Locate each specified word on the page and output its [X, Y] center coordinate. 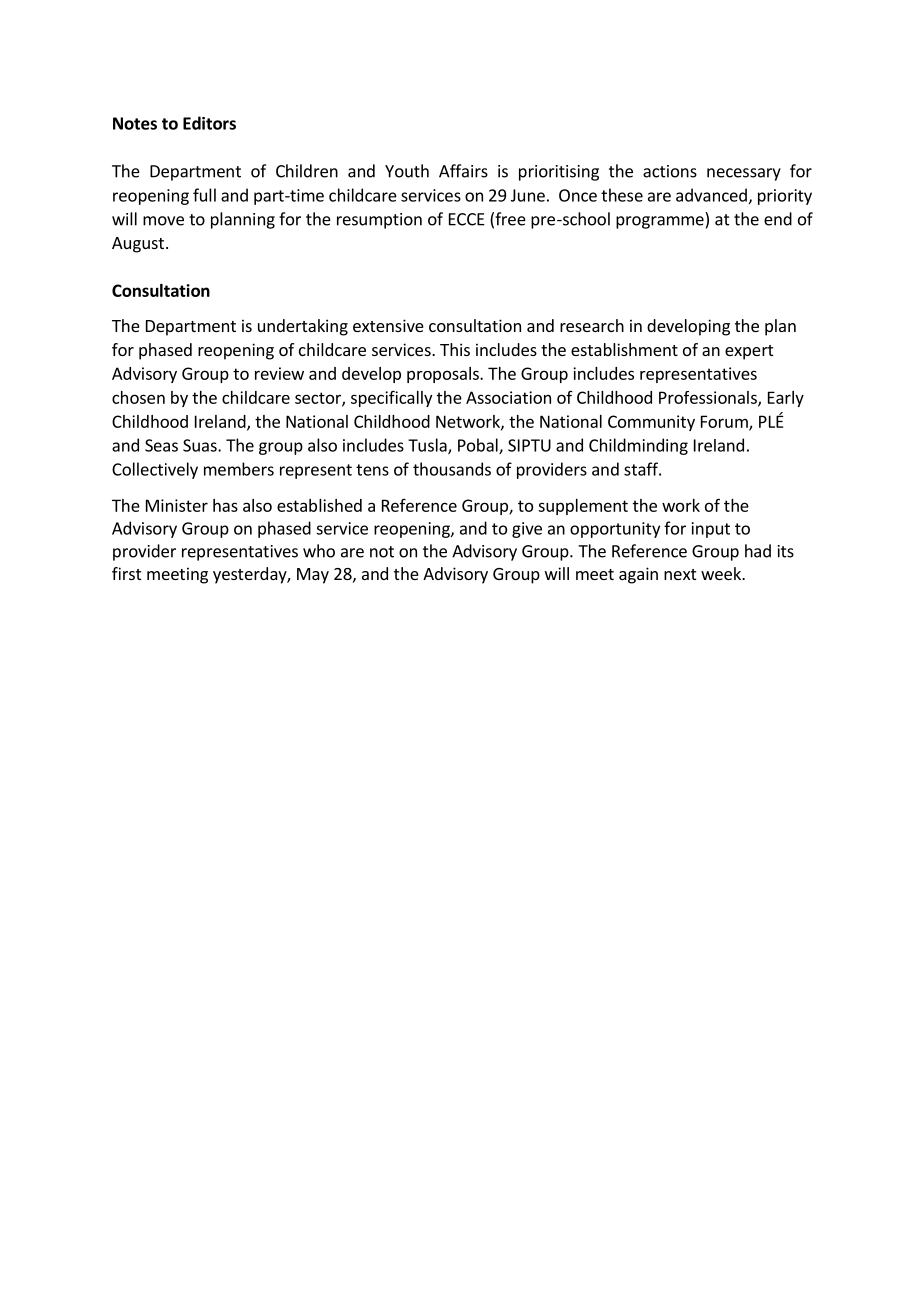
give [527, 530]
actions [670, 171]
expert [749, 352]
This [455, 349]
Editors [209, 123]
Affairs [463, 171]
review [279, 373]
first [126, 573]
